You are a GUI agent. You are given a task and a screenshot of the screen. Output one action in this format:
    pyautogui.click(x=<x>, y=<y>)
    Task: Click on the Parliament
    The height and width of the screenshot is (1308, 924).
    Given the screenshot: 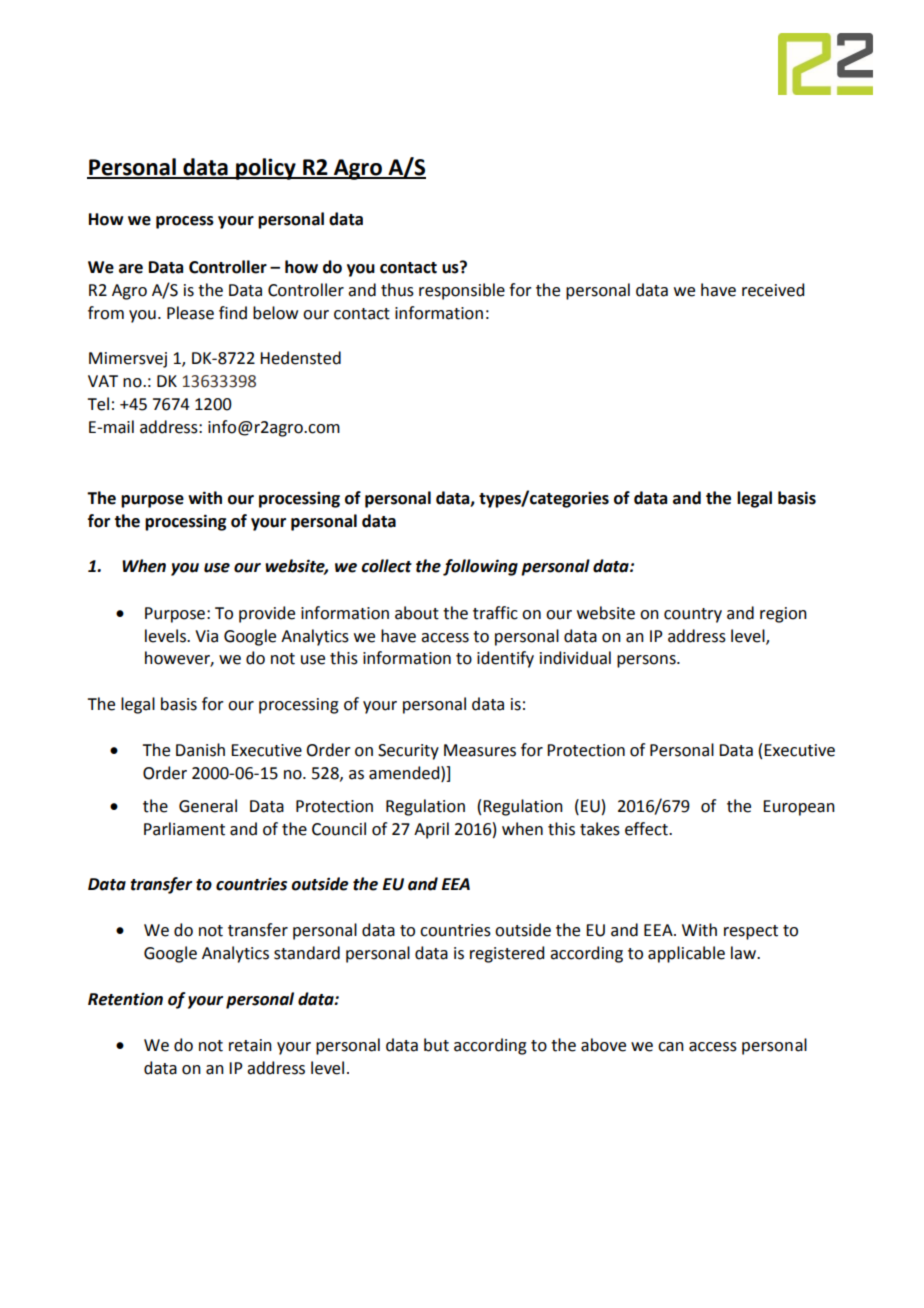 What is the action you would take?
    pyautogui.click(x=184, y=829)
